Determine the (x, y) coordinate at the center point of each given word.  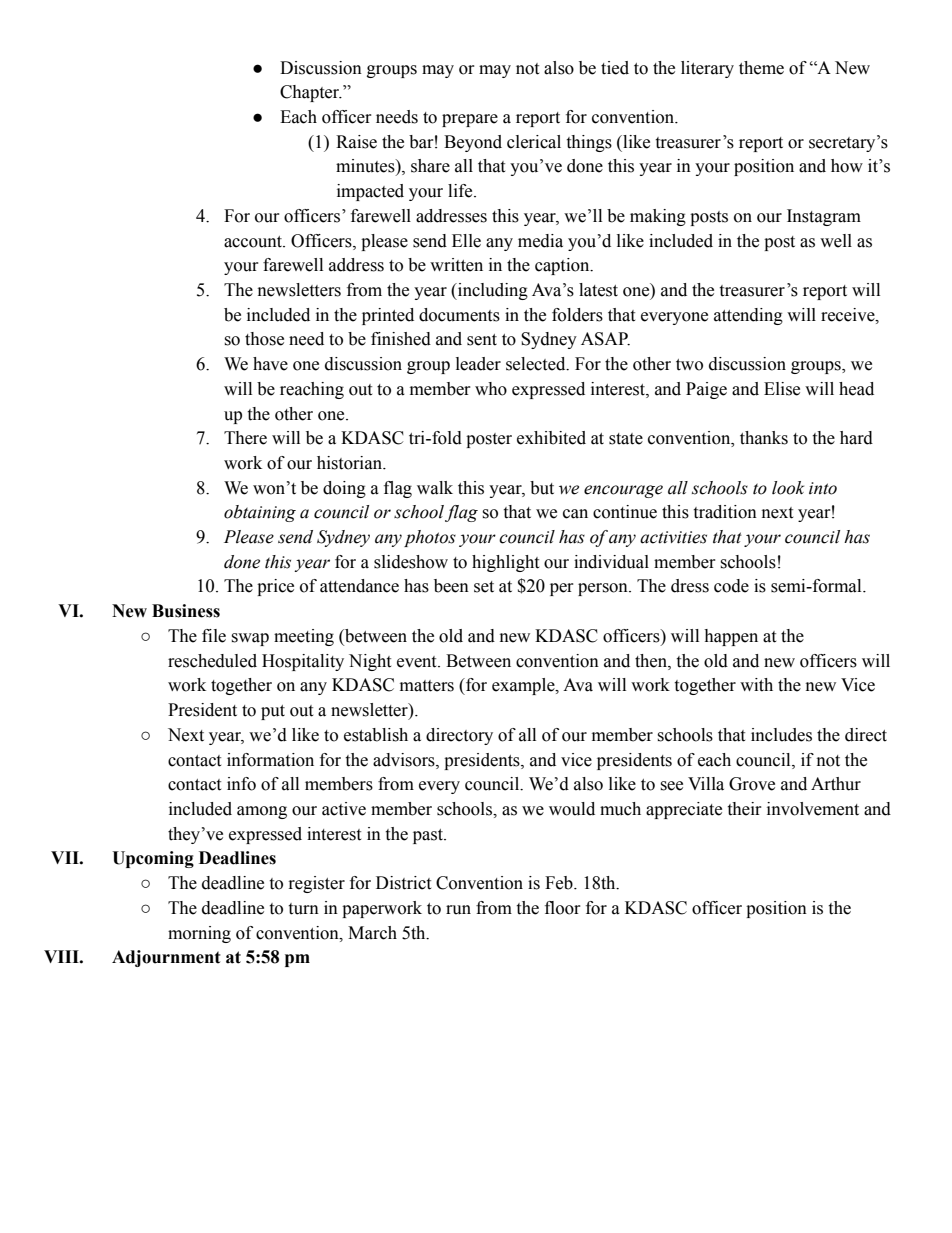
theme (761, 68)
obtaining (260, 513)
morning (199, 934)
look (788, 488)
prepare (470, 120)
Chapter (311, 93)
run (458, 910)
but (542, 488)
